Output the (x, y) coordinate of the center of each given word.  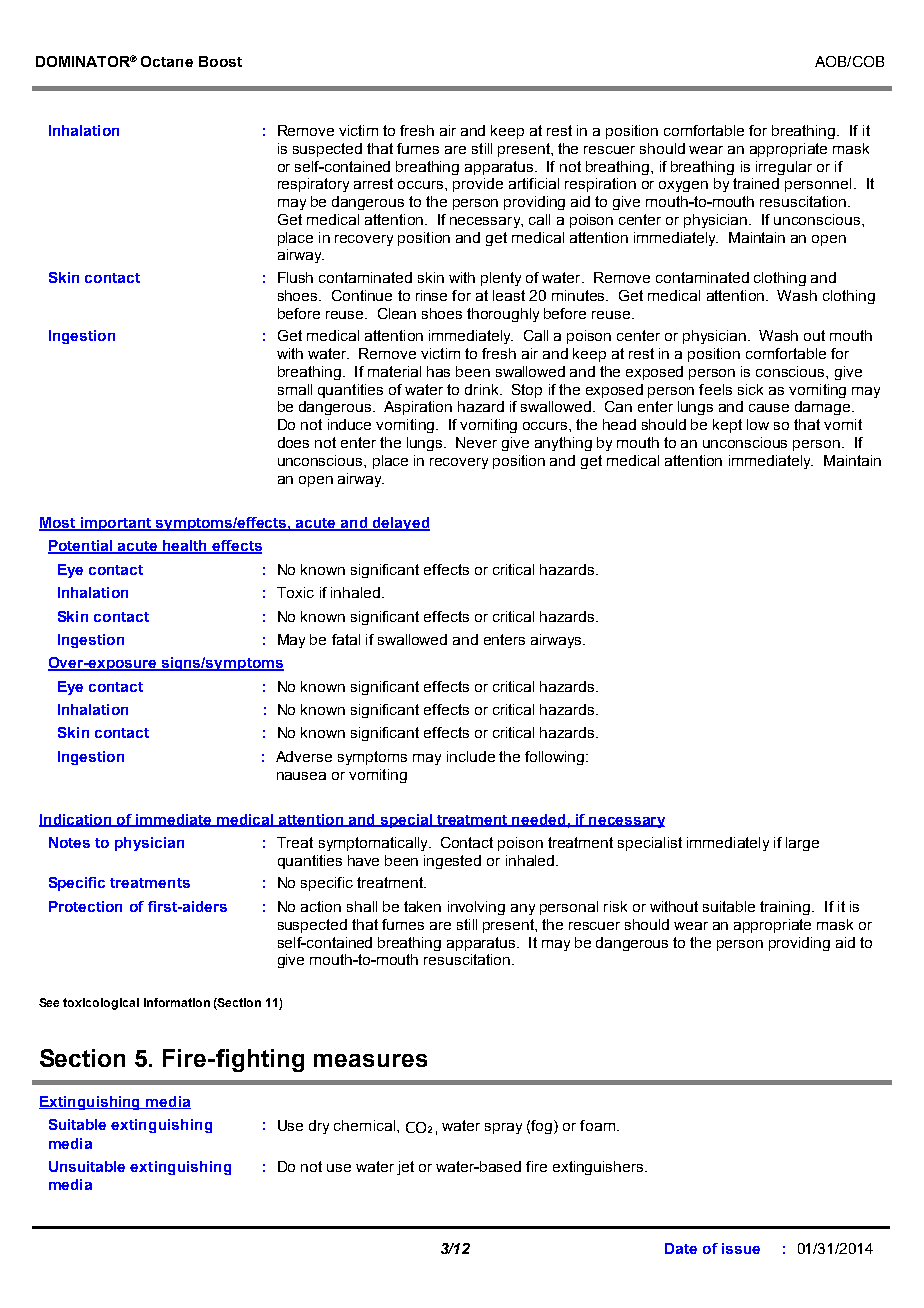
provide (478, 185)
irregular (784, 168)
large (802, 844)
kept (727, 426)
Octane (167, 61)
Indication (76, 820)
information (177, 1002)
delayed (400, 524)
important (116, 524)
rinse (431, 295)
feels (715, 389)
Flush (295, 277)
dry (319, 1127)
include (471, 756)
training (786, 908)
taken (422, 906)
